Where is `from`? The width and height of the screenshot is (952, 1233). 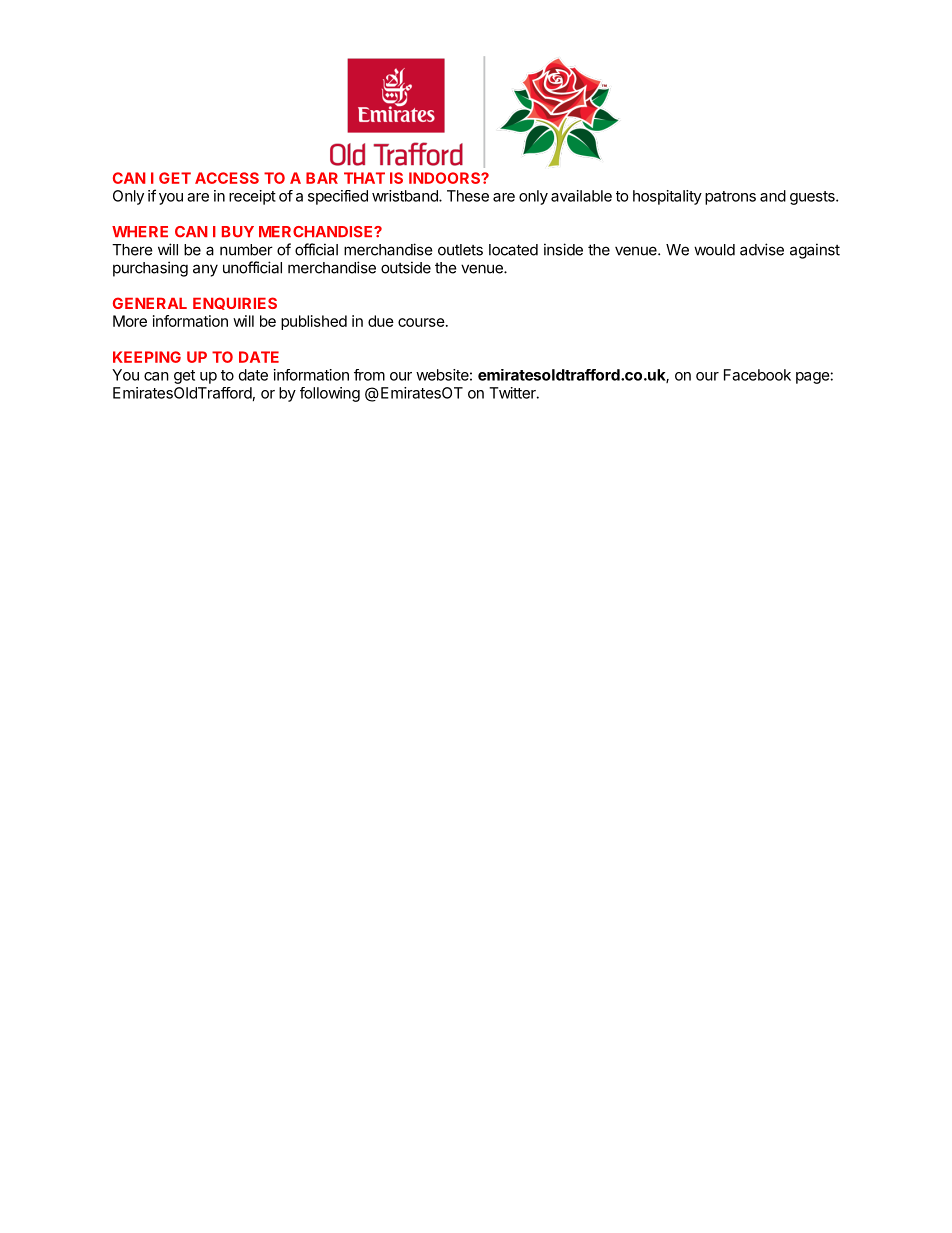 from is located at coordinates (369, 375).
